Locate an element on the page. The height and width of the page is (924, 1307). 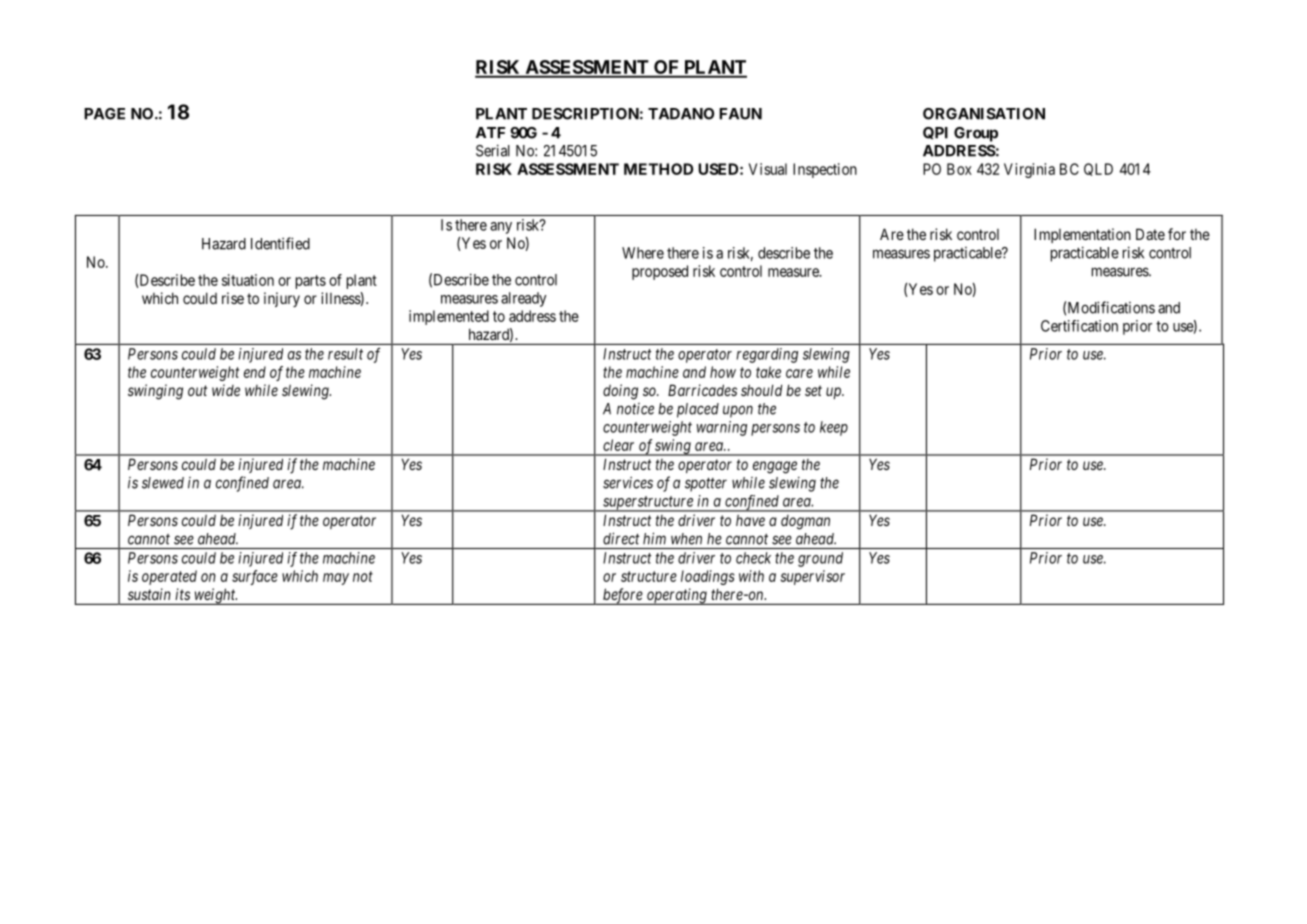
PAGE is located at coordinates (104, 114).
